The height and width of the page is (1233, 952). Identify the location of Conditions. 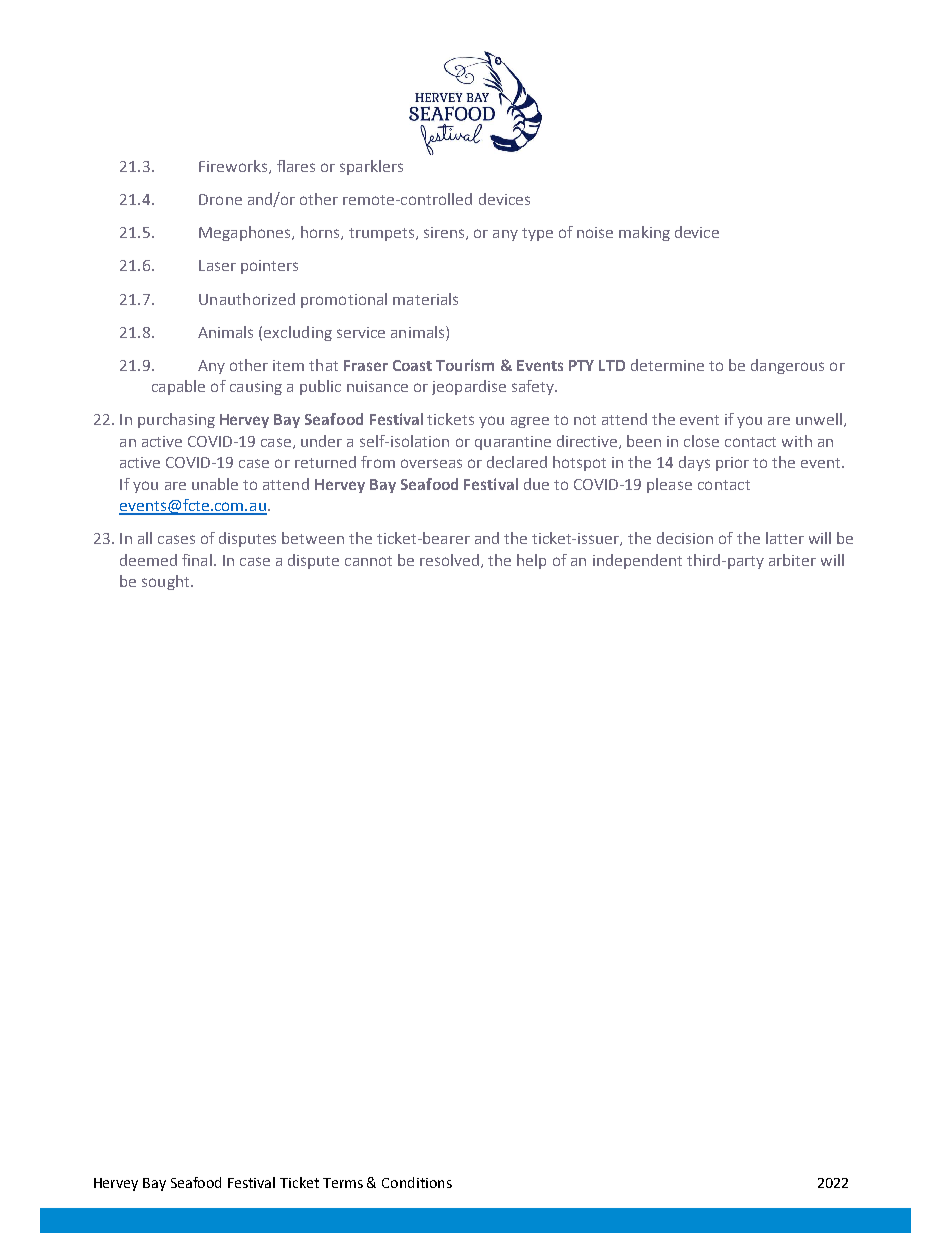
(417, 1182).
